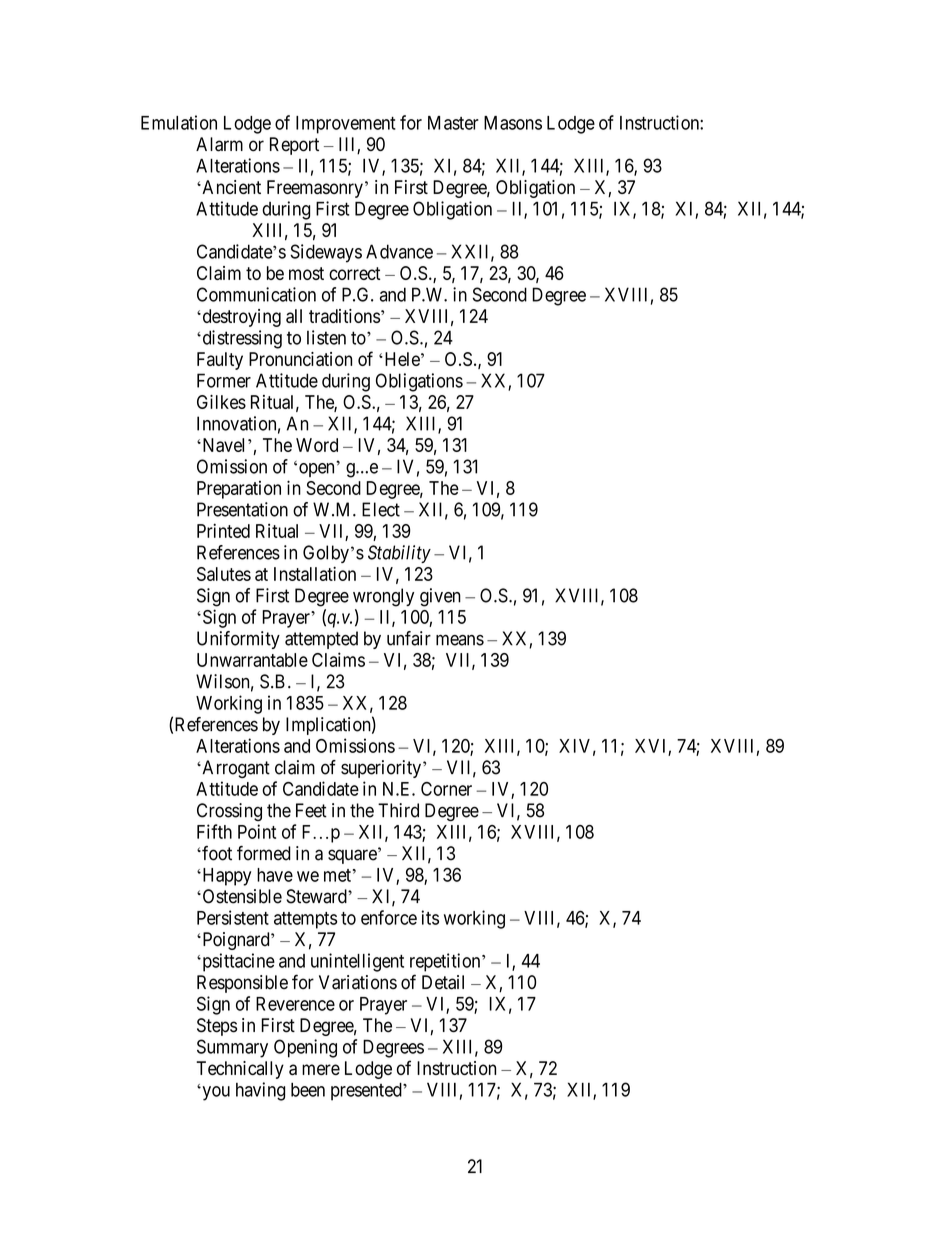 The height and width of the screenshot is (1233, 952). What do you see at coordinates (224, 380) in the screenshot?
I see `Former` at bounding box center [224, 380].
